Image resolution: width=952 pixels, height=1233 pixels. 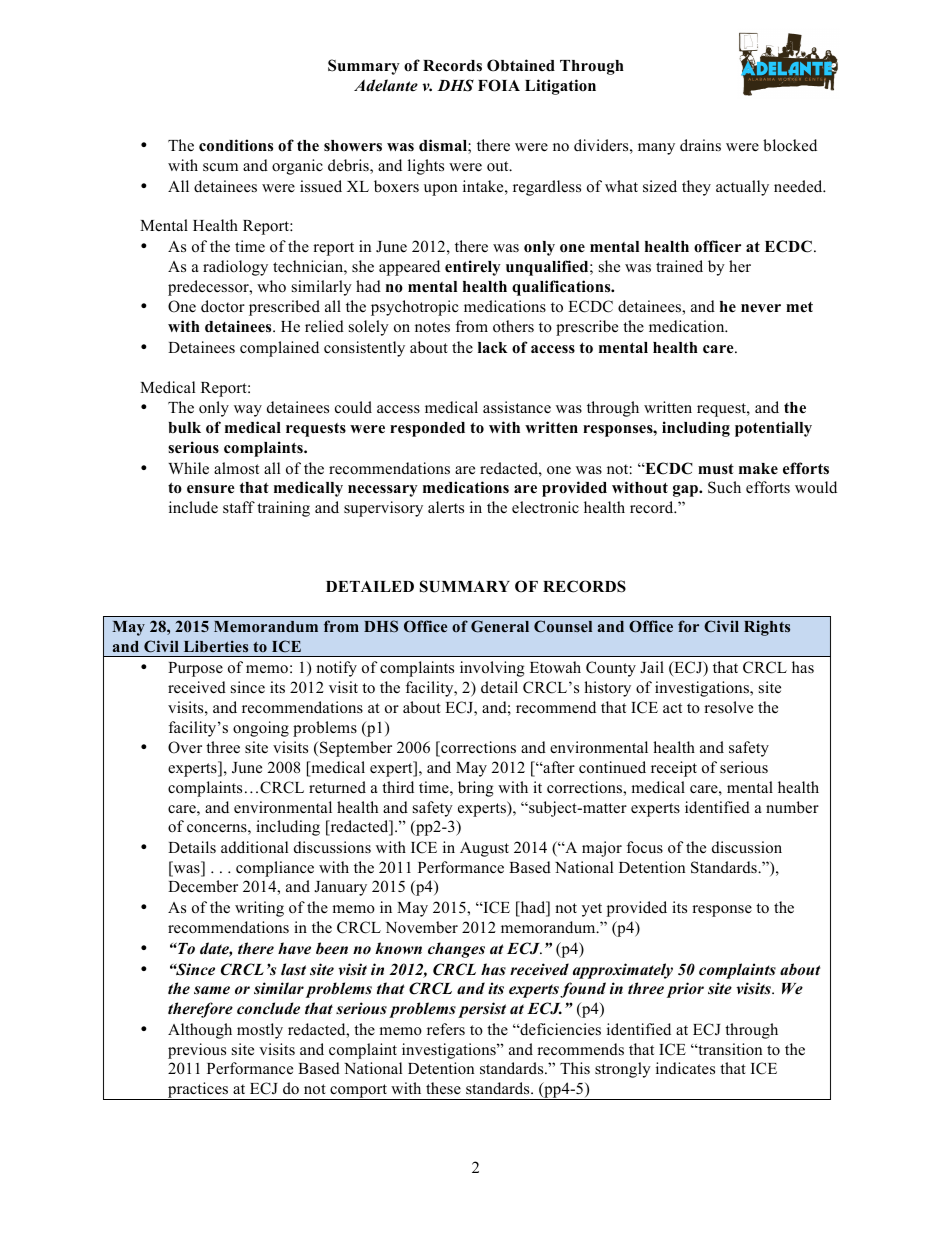 What do you see at coordinates (271, 286) in the image?
I see `who` at bounding box center [271, 286].
